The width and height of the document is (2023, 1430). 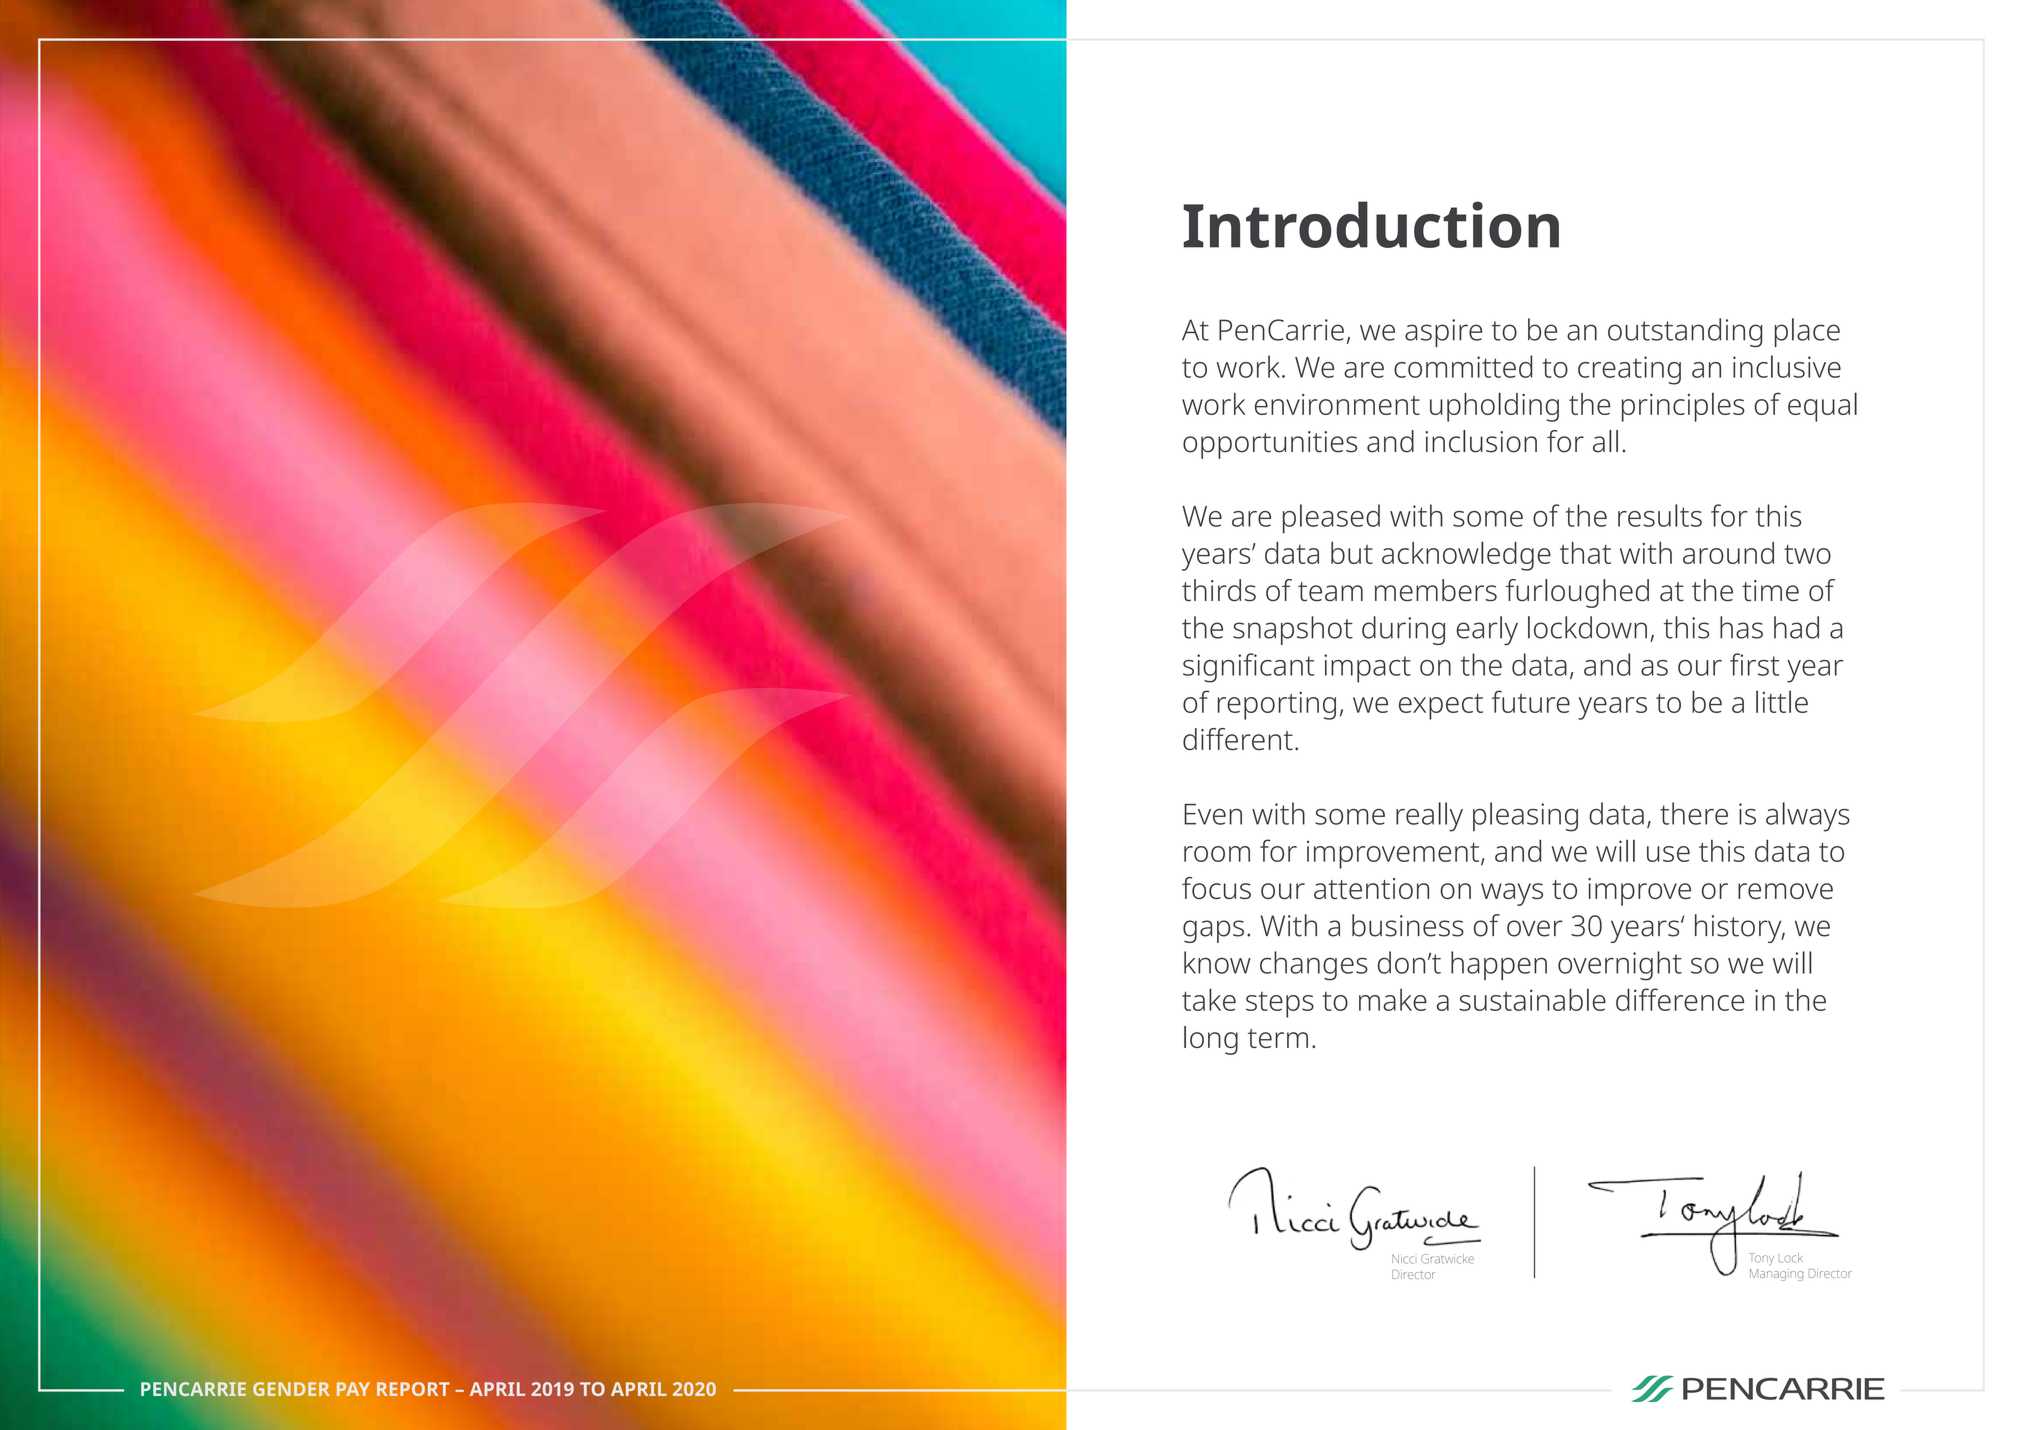 What do you see at coordinates (353, 1389) in the document?
I see `PAY` at bounding box center [353, 1389].
